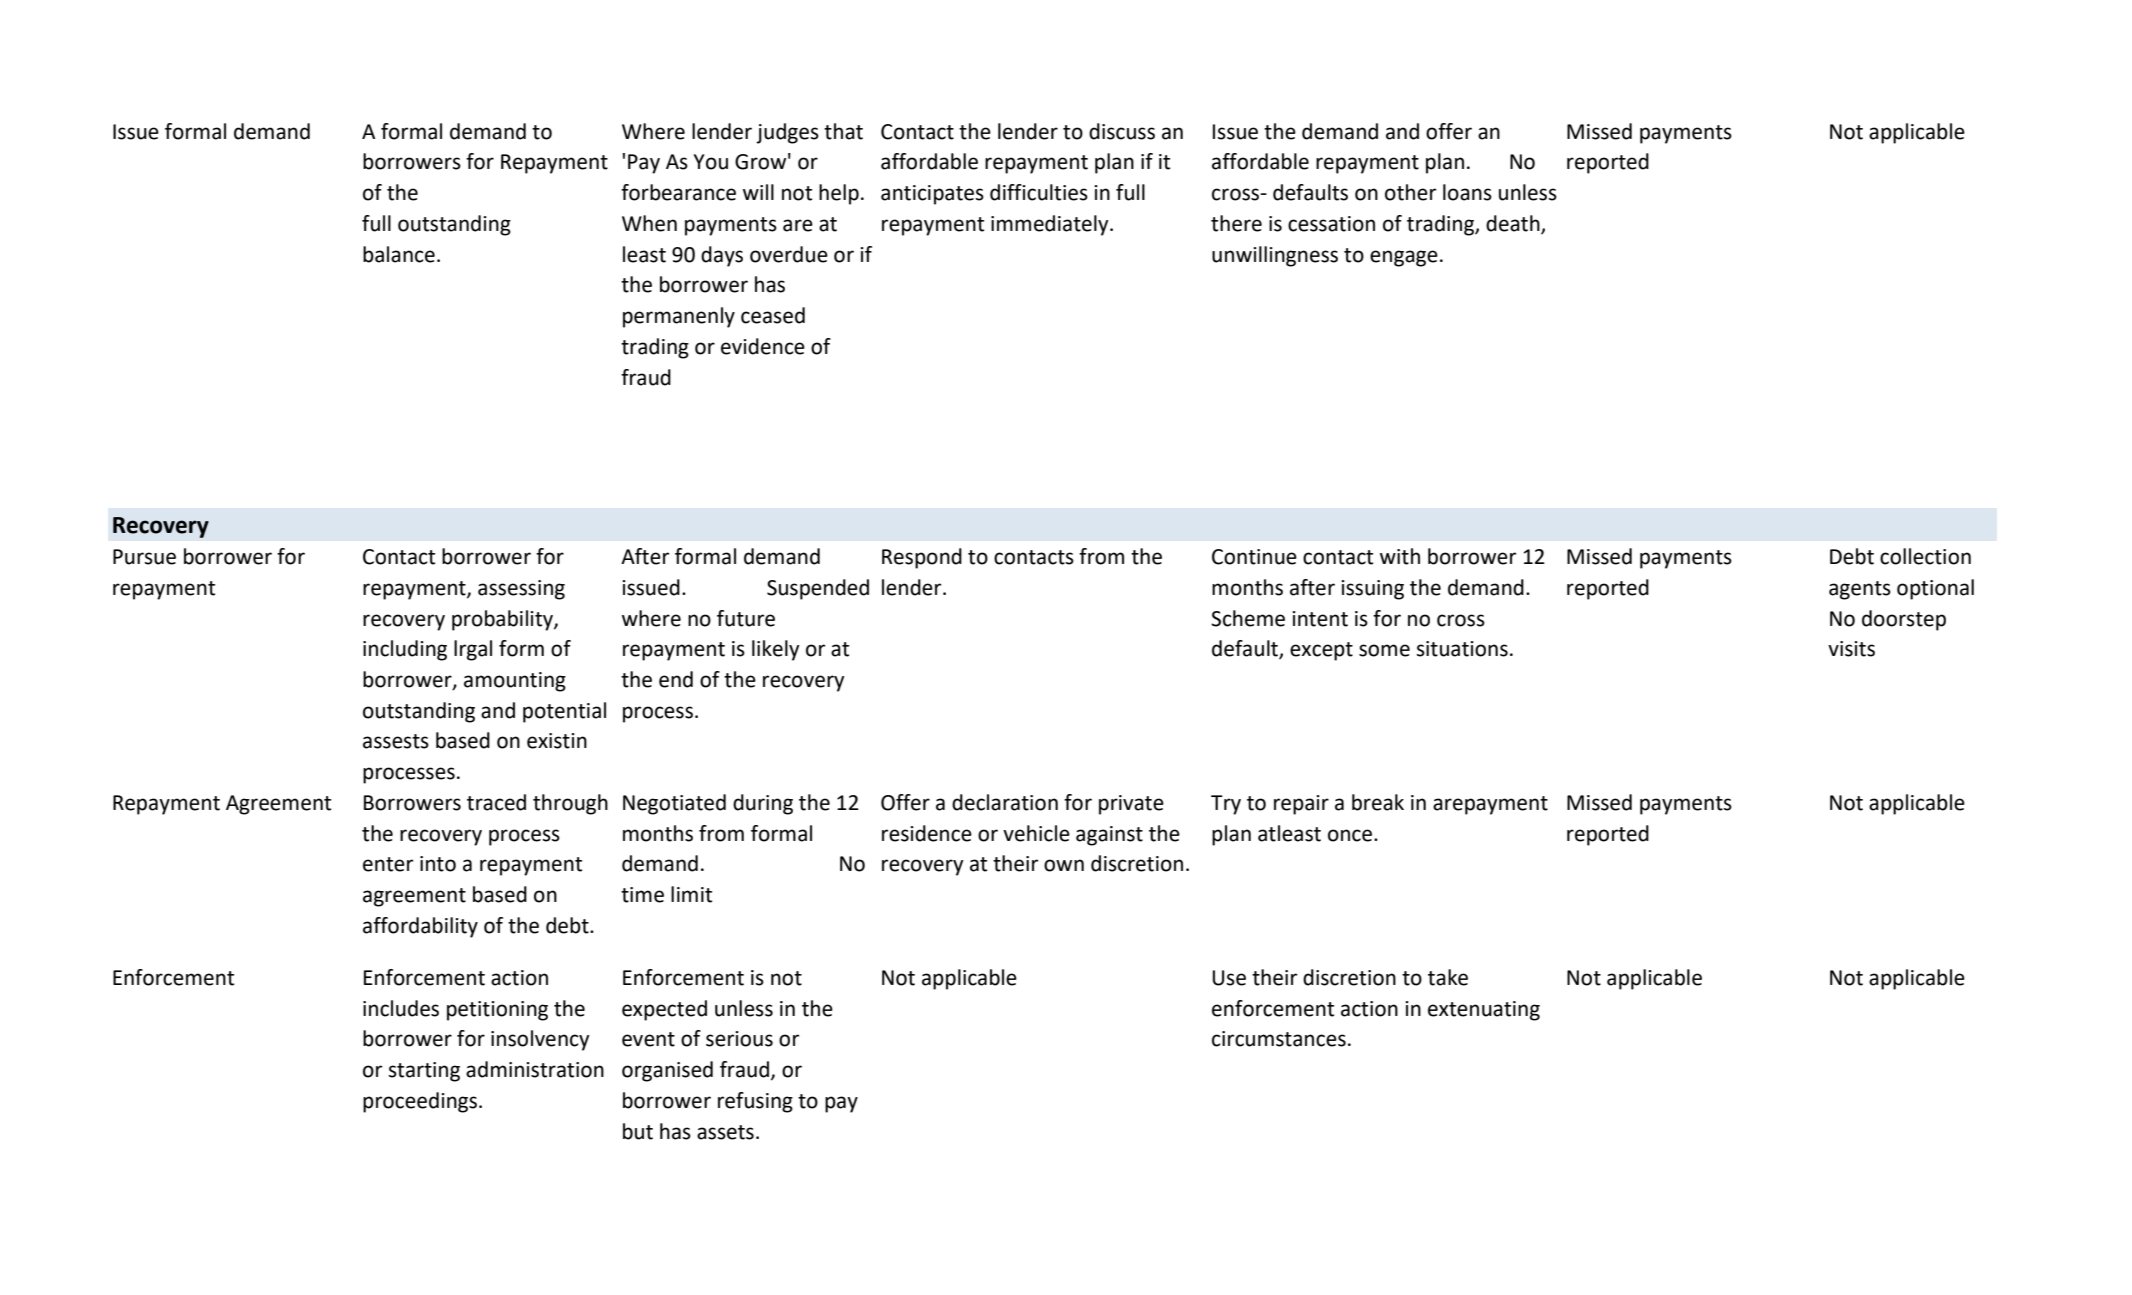 The width and height of the screenshot is (2132, 1295). Describe the element at coordinates (1248, 618) in the screenshot. I see `Scheme` at that location.
